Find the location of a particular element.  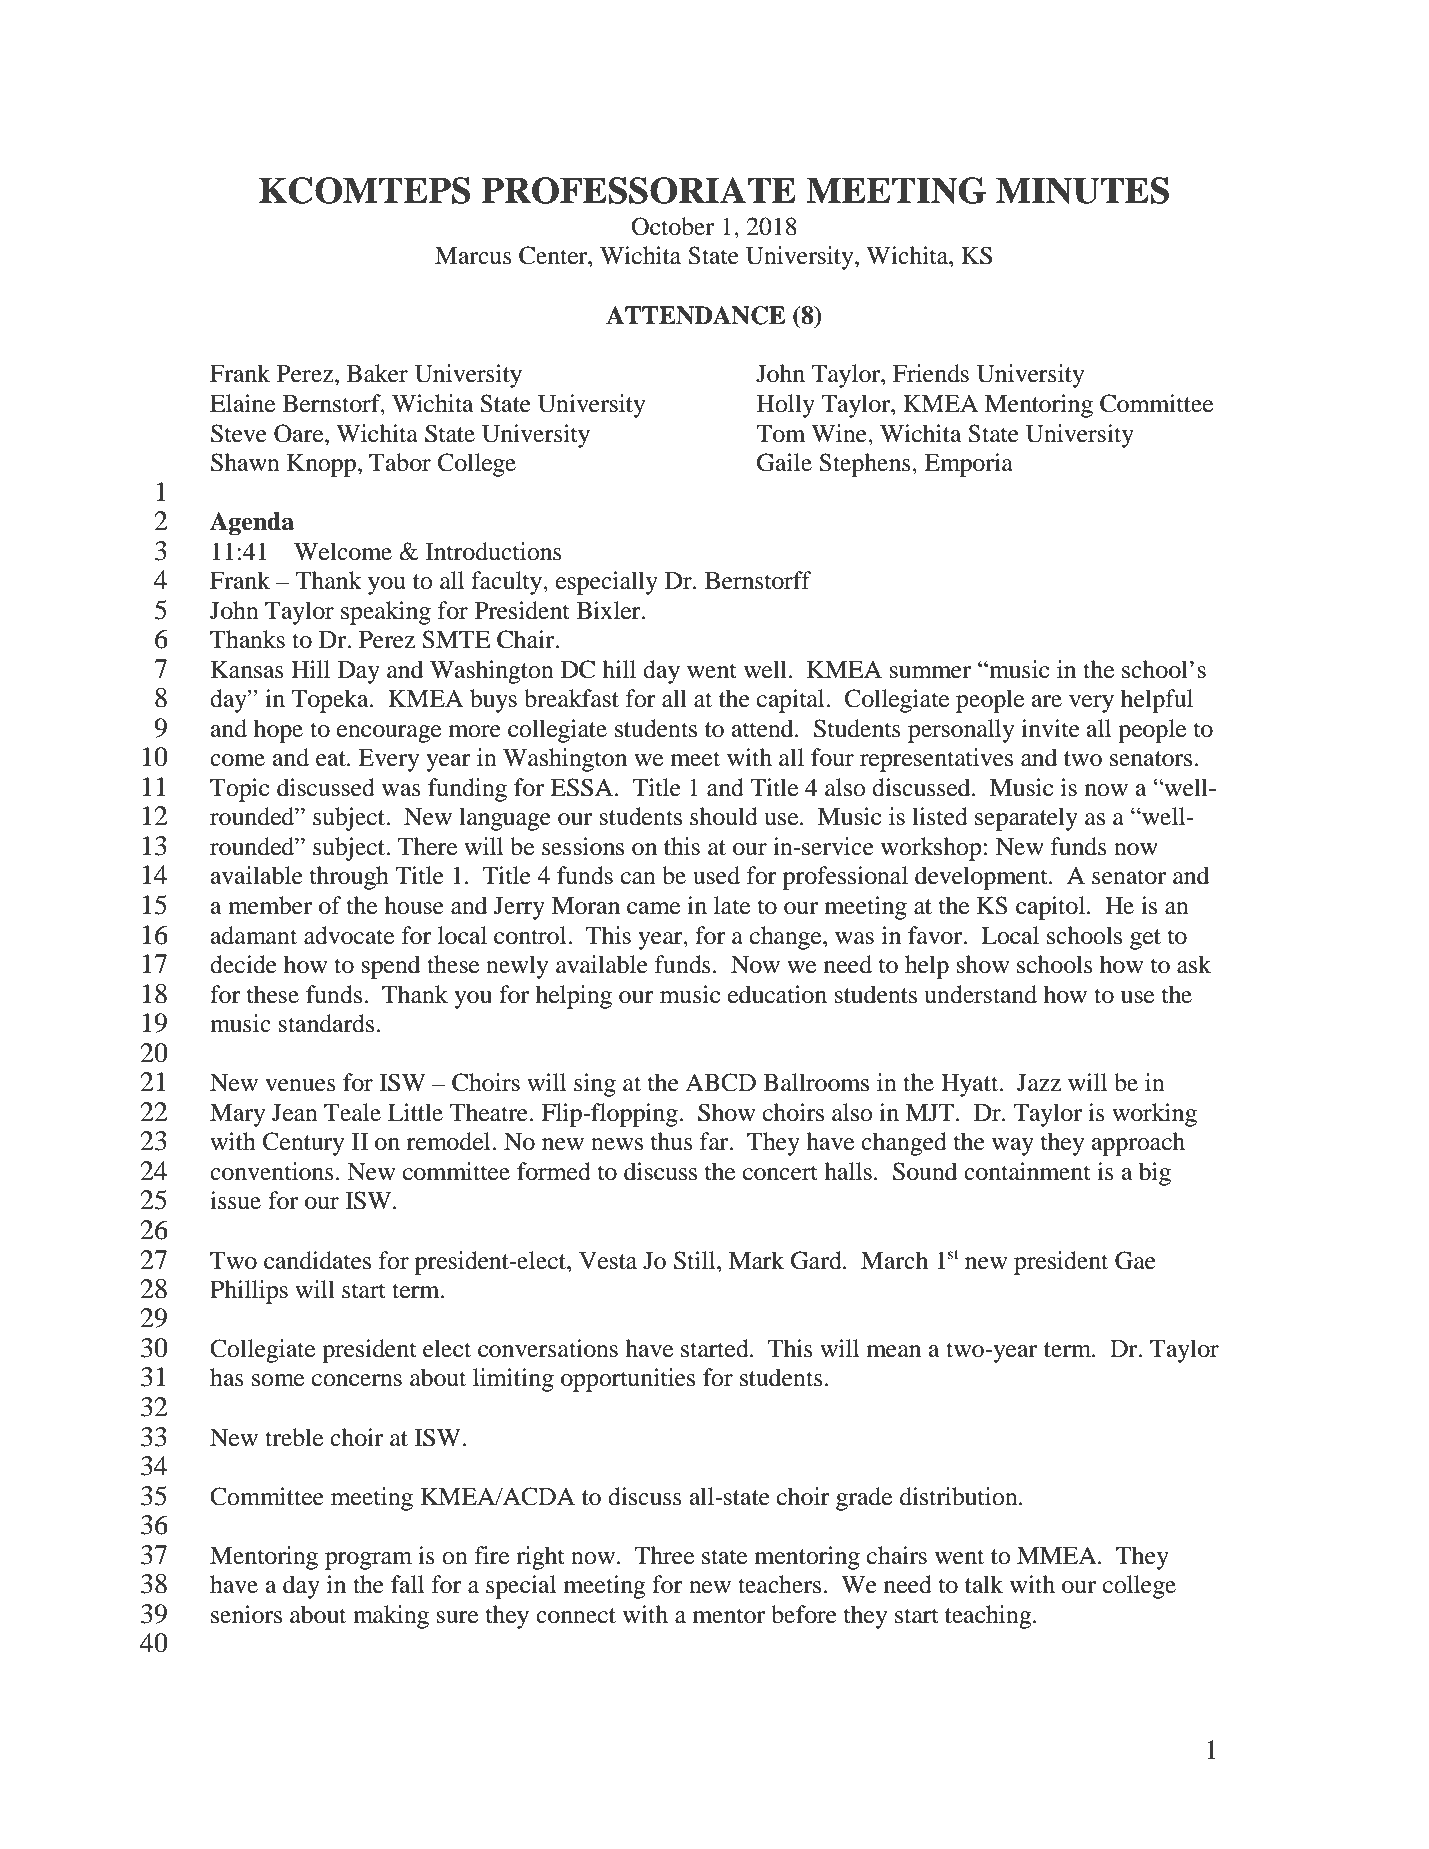

late is located at coordinates (732, 905).
